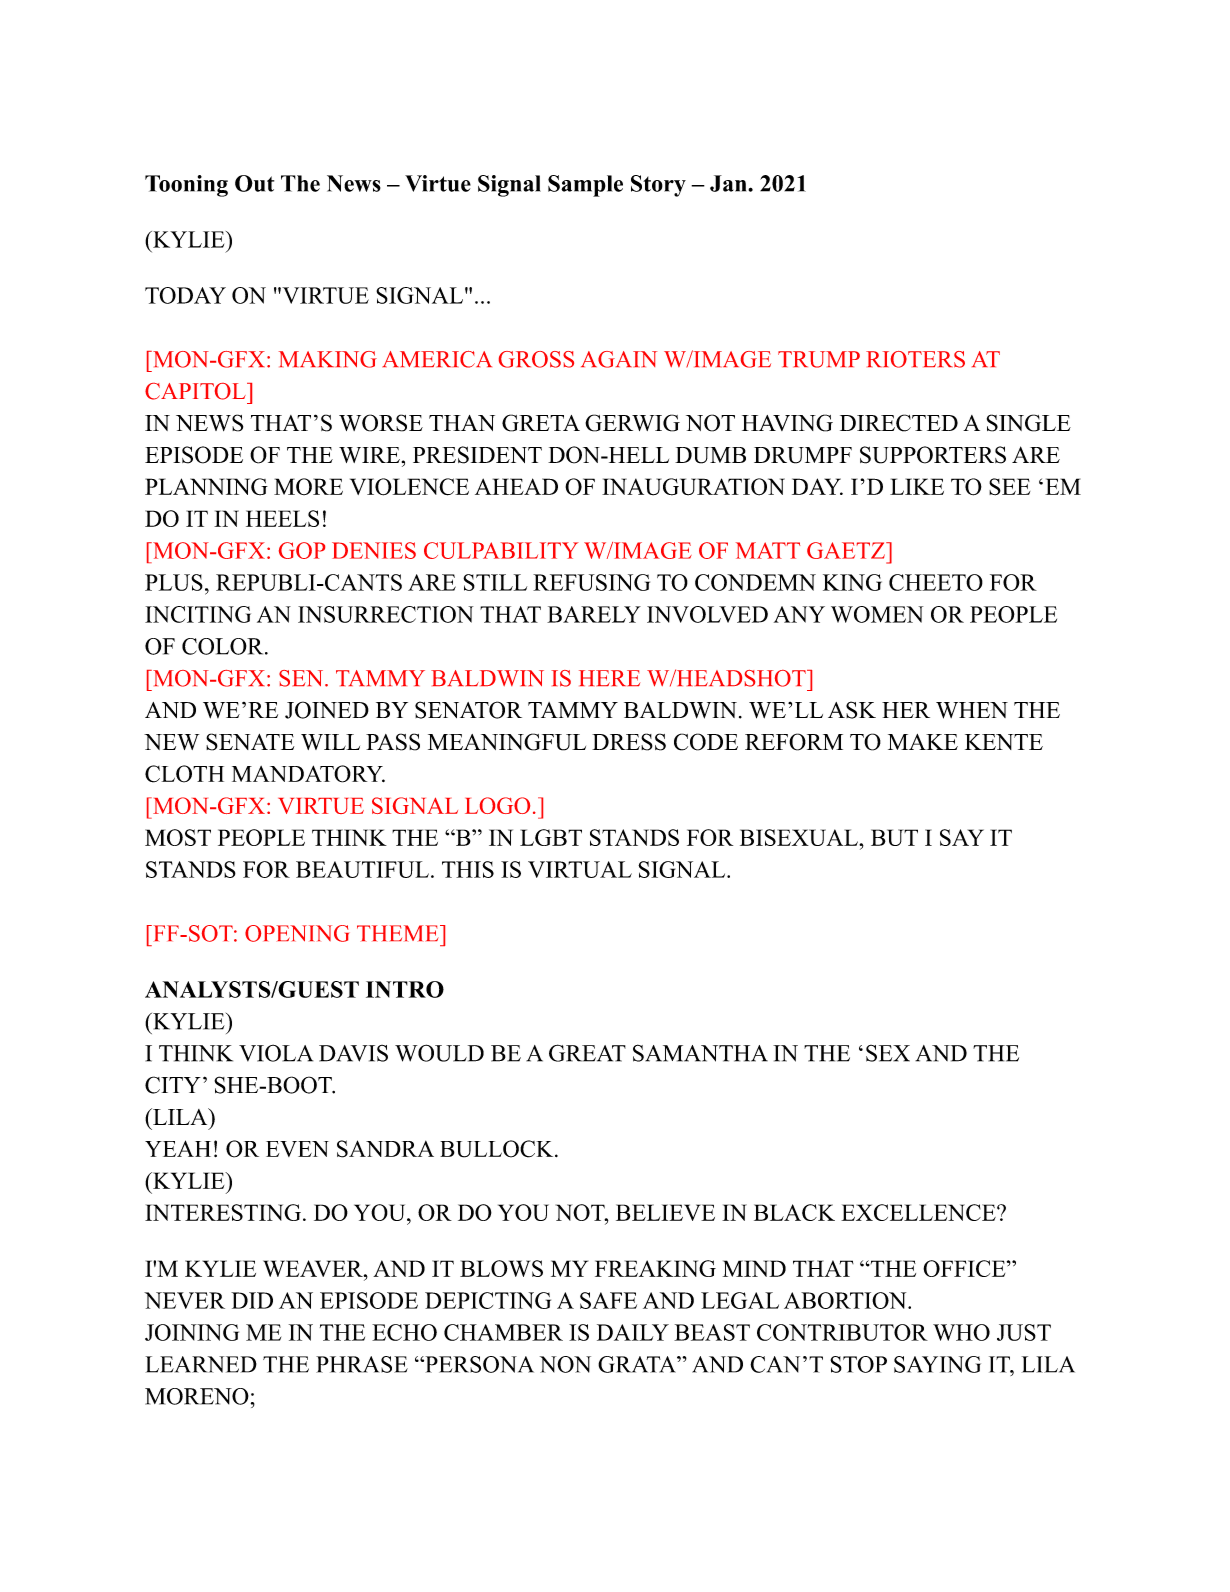  What do you see at coordinates (633, 1332) in the page?
I see `DAILY` at bounding box center [633, 1332].
